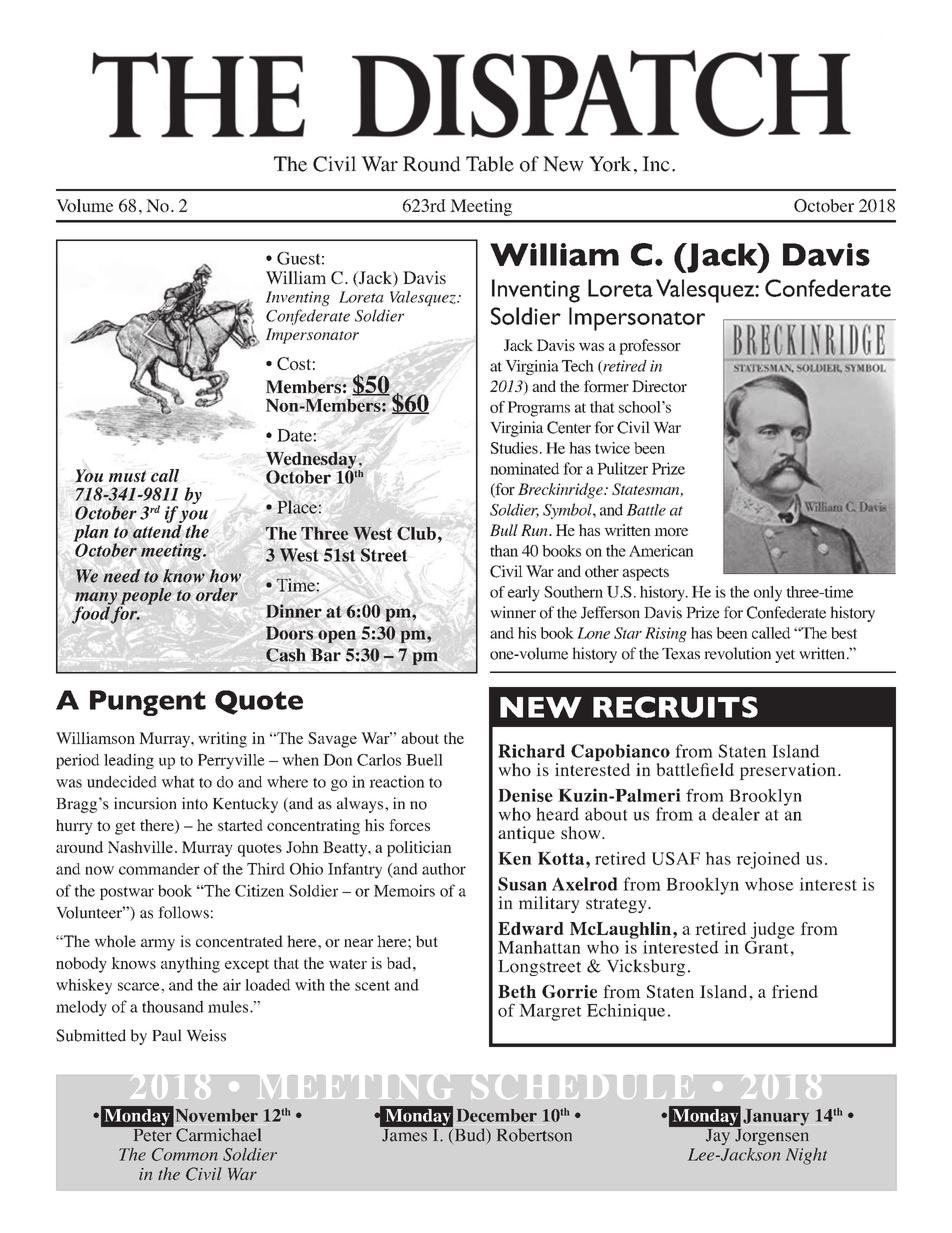 This screenshot has height=1233, width=952. Describe the element at coordinates (185, 1154) in the screenshot. I see `Common` at that location.
